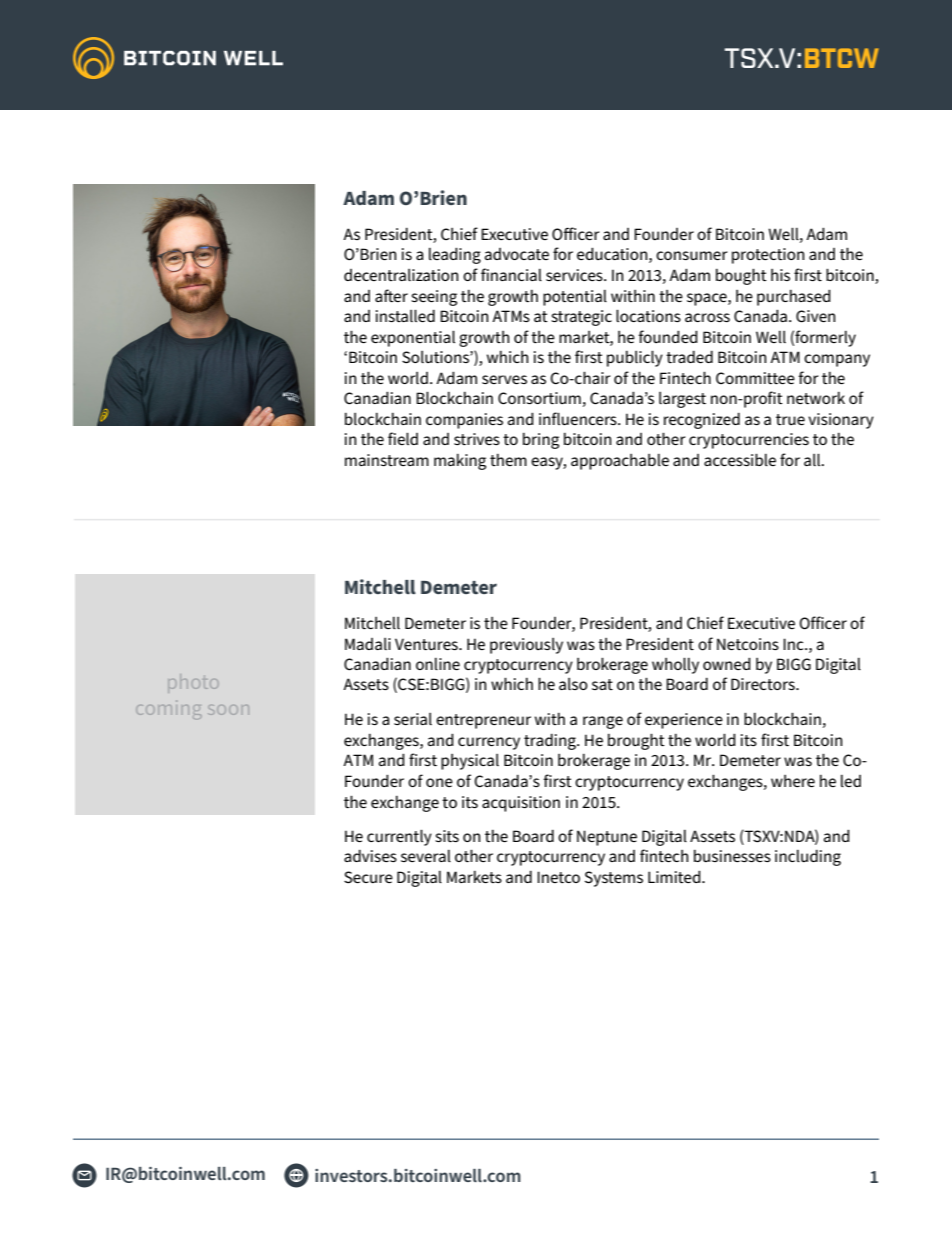  What do you see at coordinates (447, 836) in the page?
I see `sits` at bounding box center [447, 836].
